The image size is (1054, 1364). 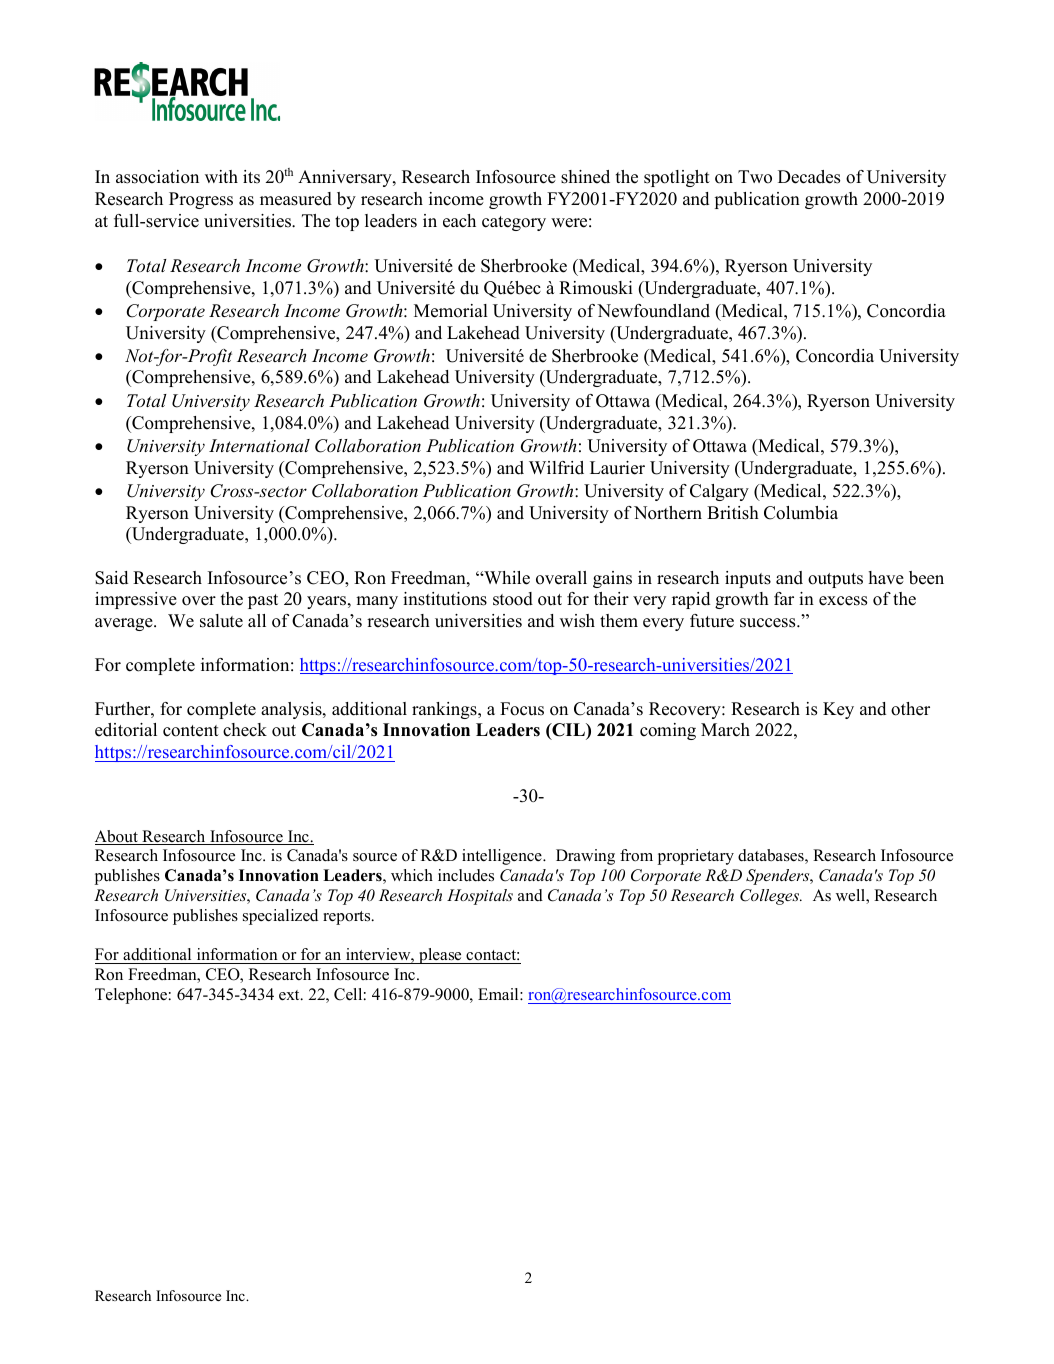 What do you see at coordinates (851, 896) in the screenshot?
I see `well` at bounding box center [851, 896].
